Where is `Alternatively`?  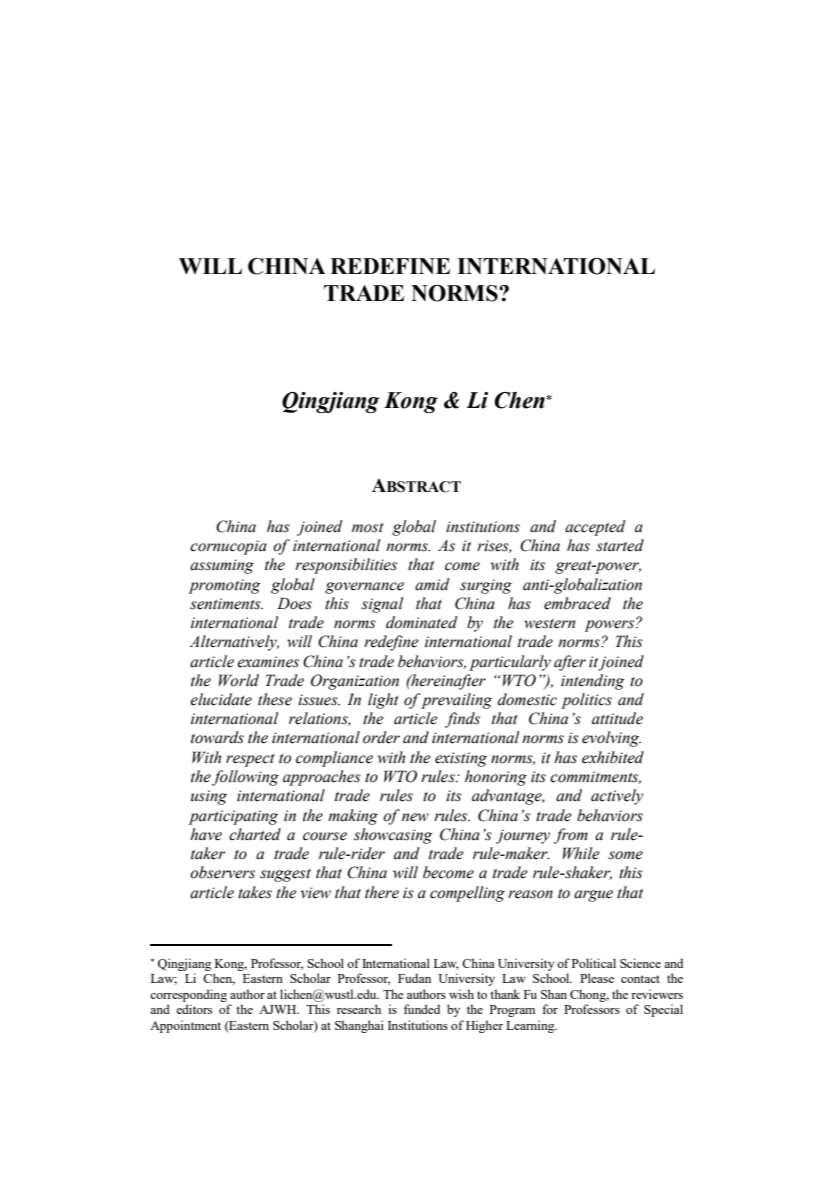 Alternatively is located at coordinates (234, 643).
